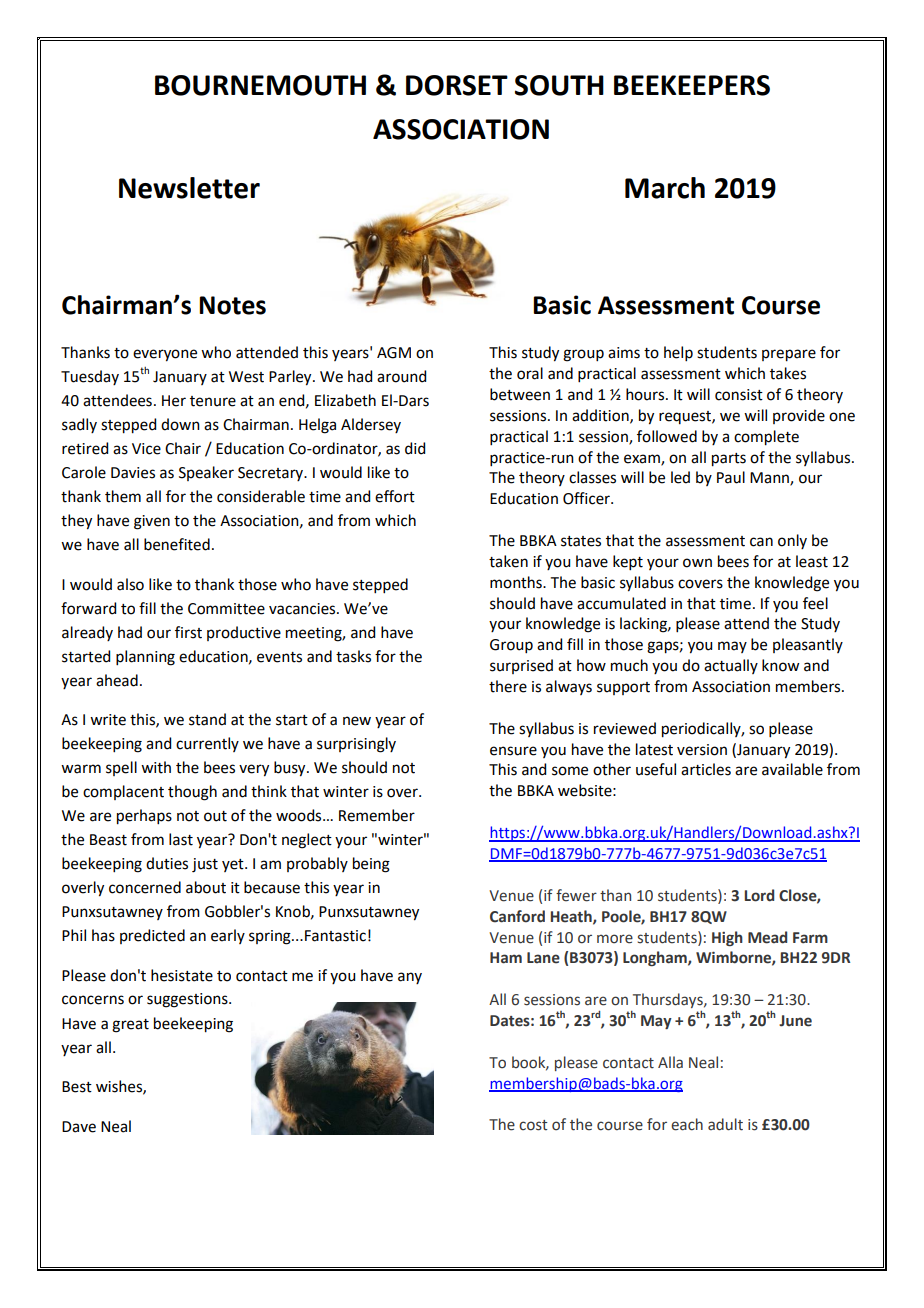 This screenshot has height=1308, width=924. I want to click on months, so click(517, 582).
